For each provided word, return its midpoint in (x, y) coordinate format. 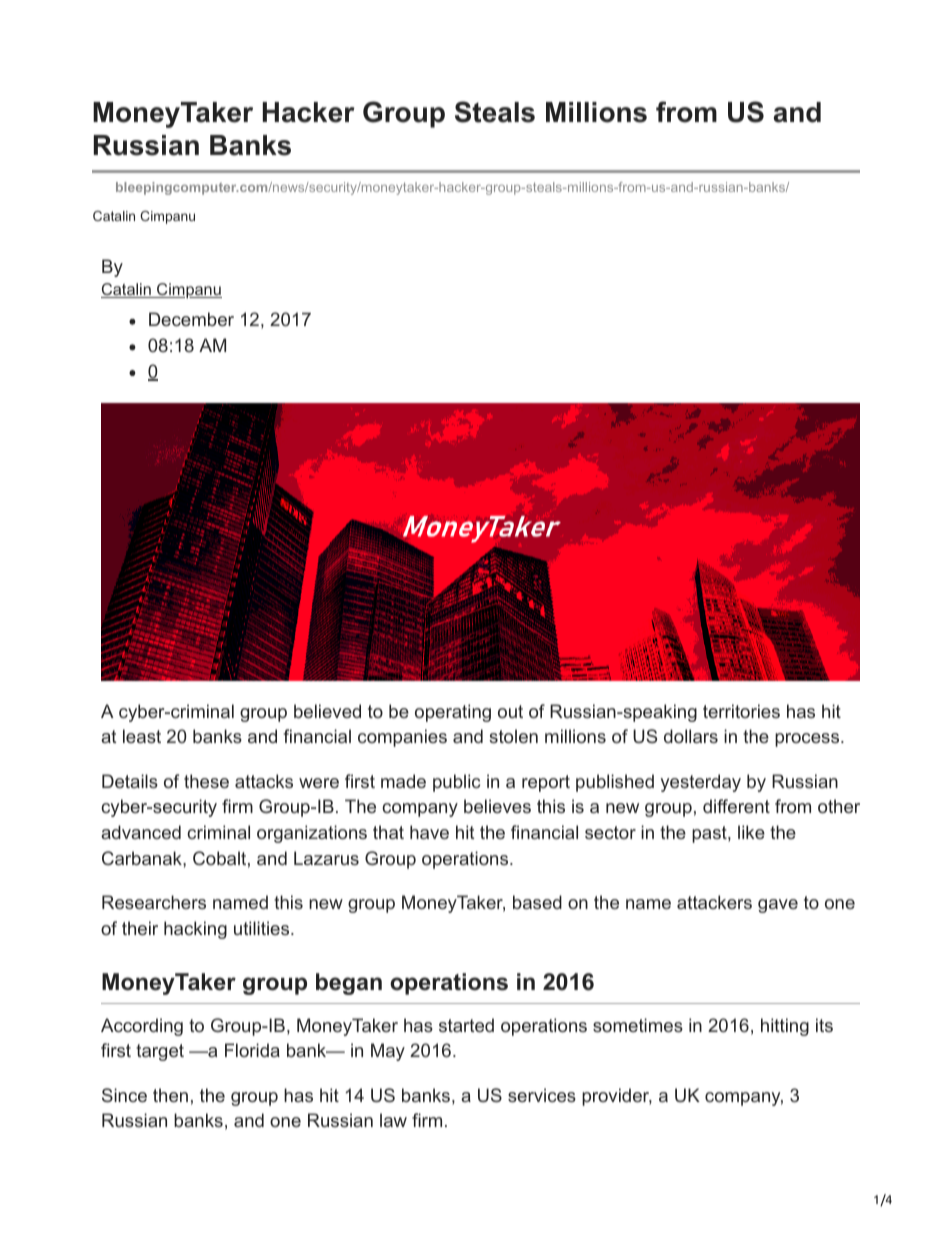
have (429, 832)
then (170, 1095)
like (751, 832)
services (542, 1095)
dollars (691, 736)
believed (327, 711)
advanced (141, 832)
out (510, 711)
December (191, 319)
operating (453, 713)
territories (741, 711)
